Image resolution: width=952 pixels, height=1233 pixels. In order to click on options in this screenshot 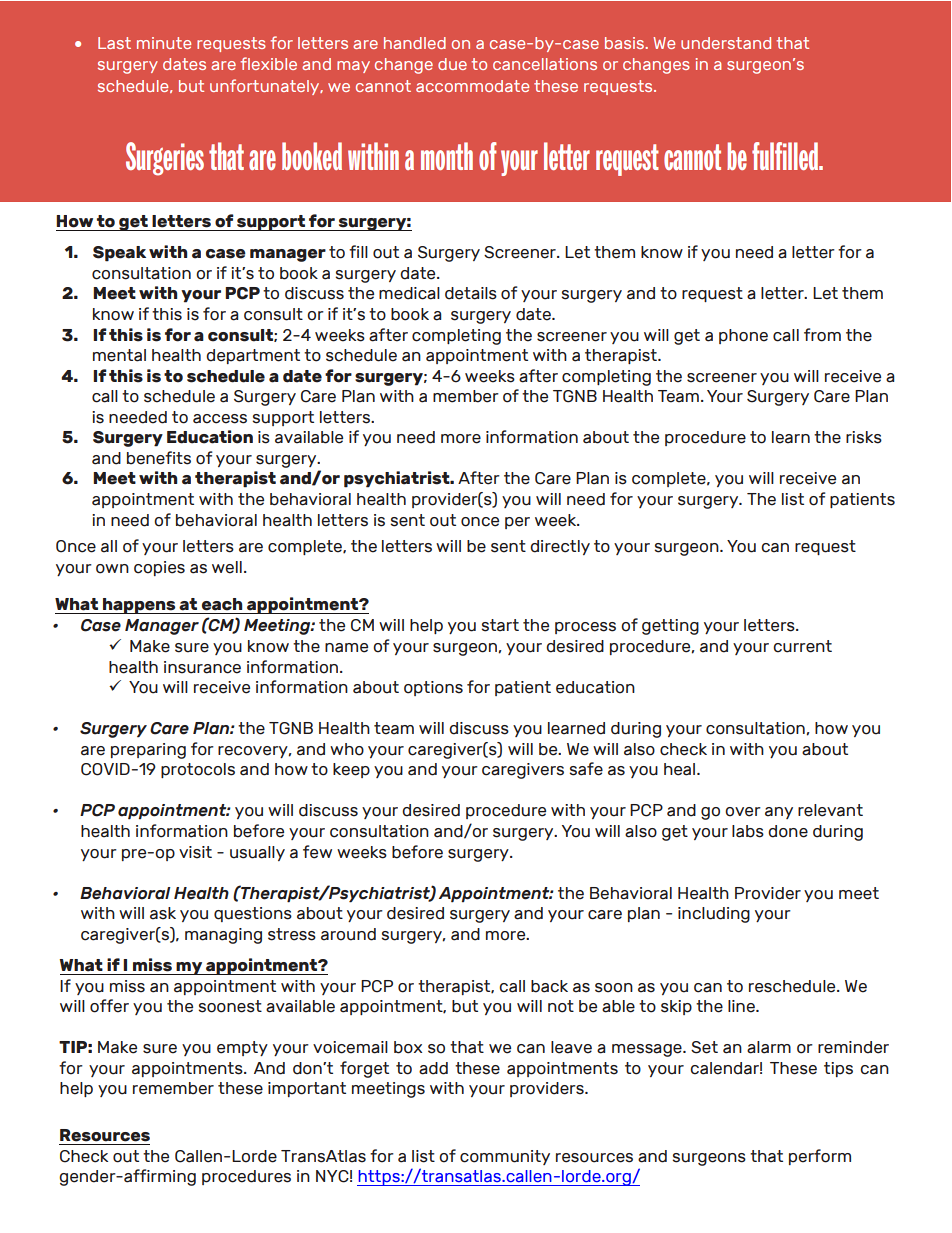, I will do `click(433, 688)`.
